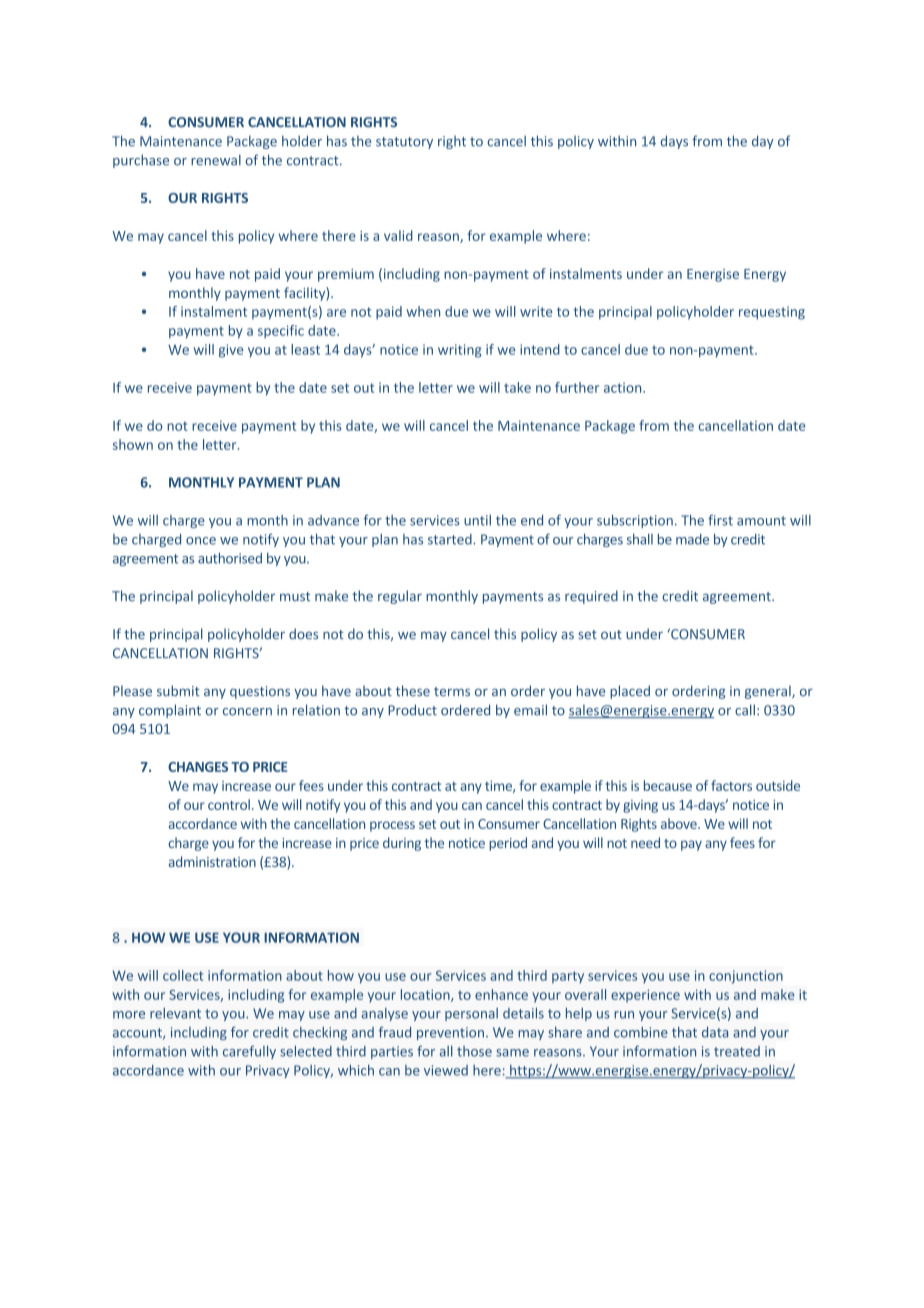 The image size is (924, 1308). Describe the element at coordinates (692, 539) in the screenshot. I see `made` at that location.
